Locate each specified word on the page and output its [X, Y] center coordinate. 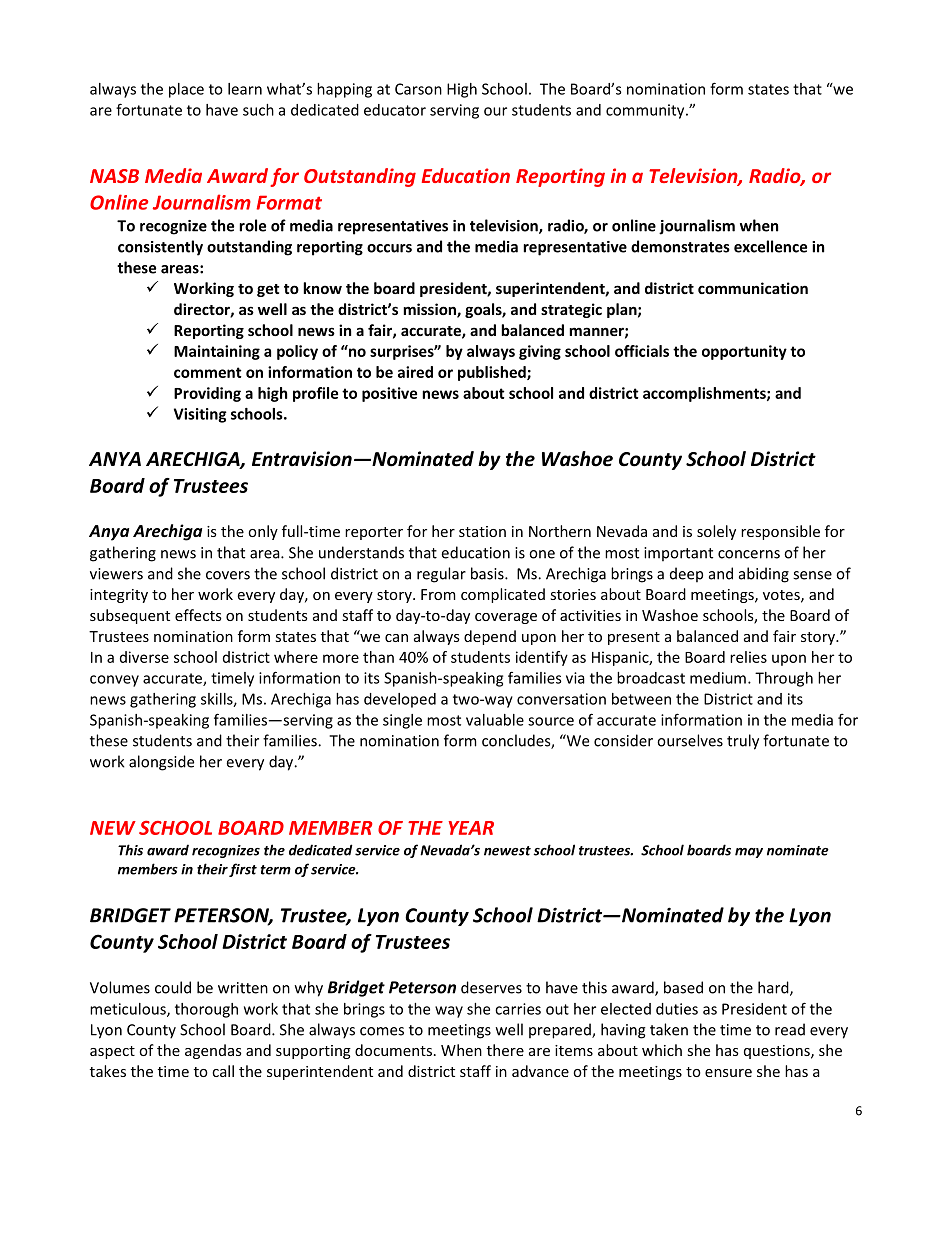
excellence [770, 246]
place [186, 90]
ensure [728, 1073]
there [505, 1050]
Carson [418, 89]
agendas [213, 1051]
